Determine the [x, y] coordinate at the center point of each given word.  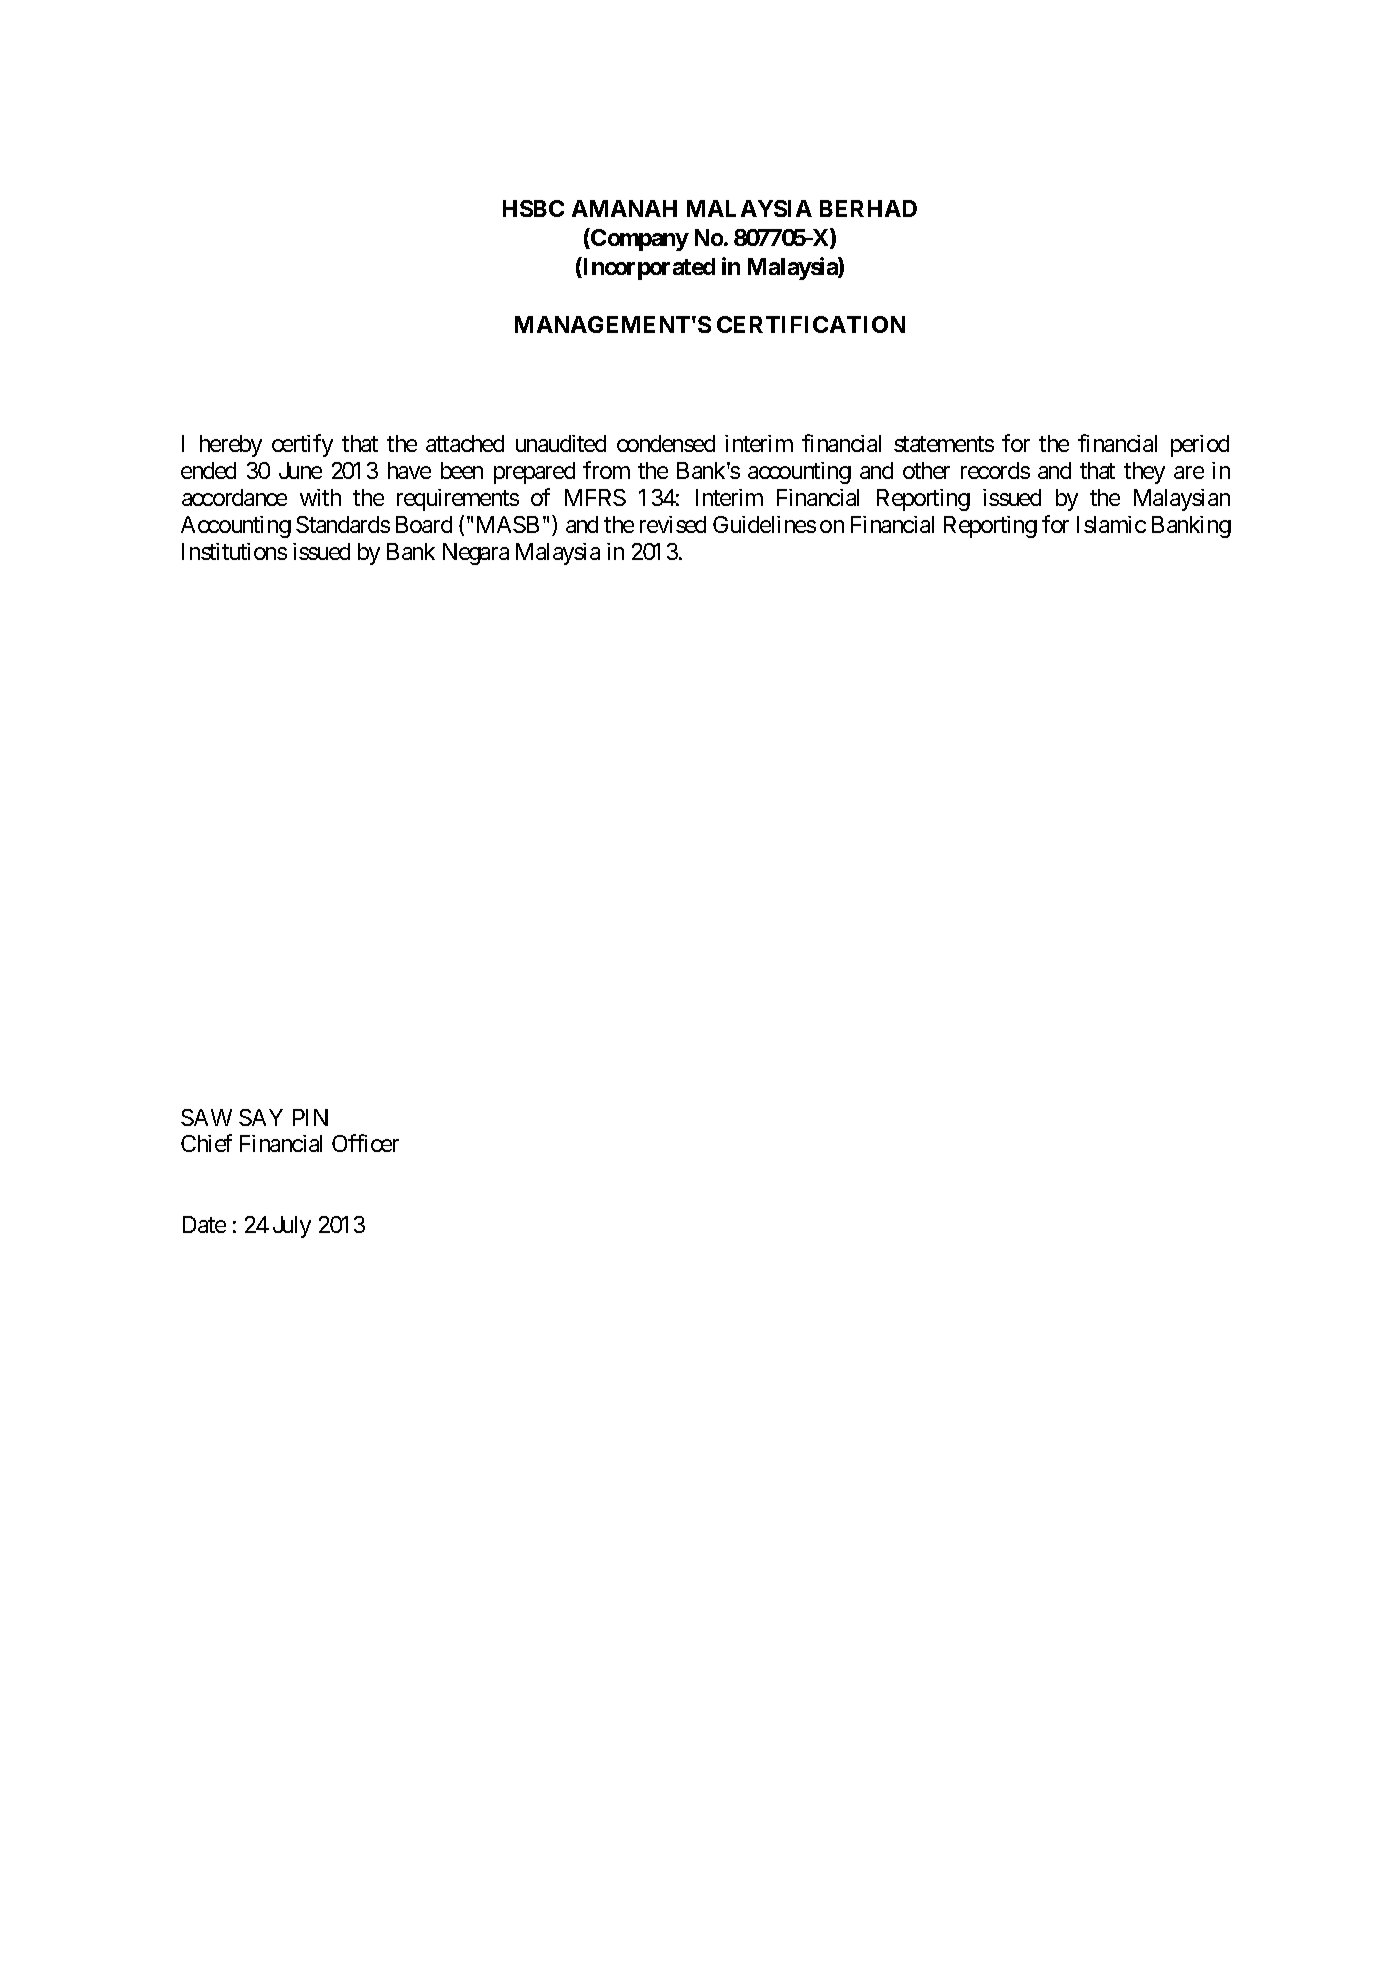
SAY [261, 1117]
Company [639, 239]
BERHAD [868, 208]
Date [204, 1224]
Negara [476, 554]
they [1144, 473]
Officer [365, 1143]
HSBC [533, 208]
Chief [206, 1143]
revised [673, 524]
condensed [666, 443]
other [926, 470]
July [292, 1227]
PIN [310, 1117]
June [300, 470]
